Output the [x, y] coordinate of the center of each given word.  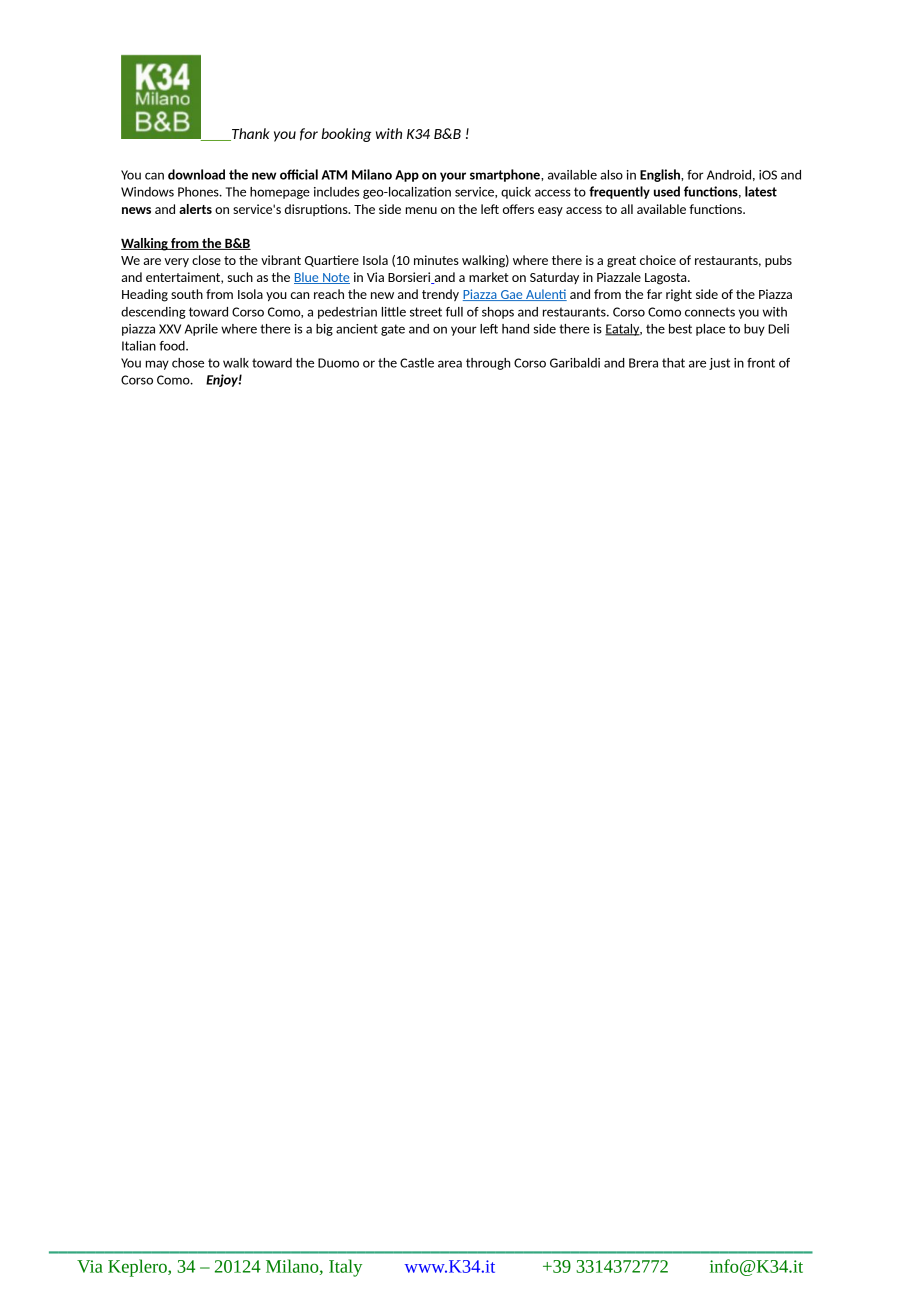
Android [729, 175]
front [761, 363]
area [450, 364]
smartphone [506, 175]
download [196, 174]
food [173, 346]
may [157, 365]
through [488, 364]
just [719, 364]
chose [188, 363]
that [673, 363]
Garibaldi [575, 363]
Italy [345, 1268]
